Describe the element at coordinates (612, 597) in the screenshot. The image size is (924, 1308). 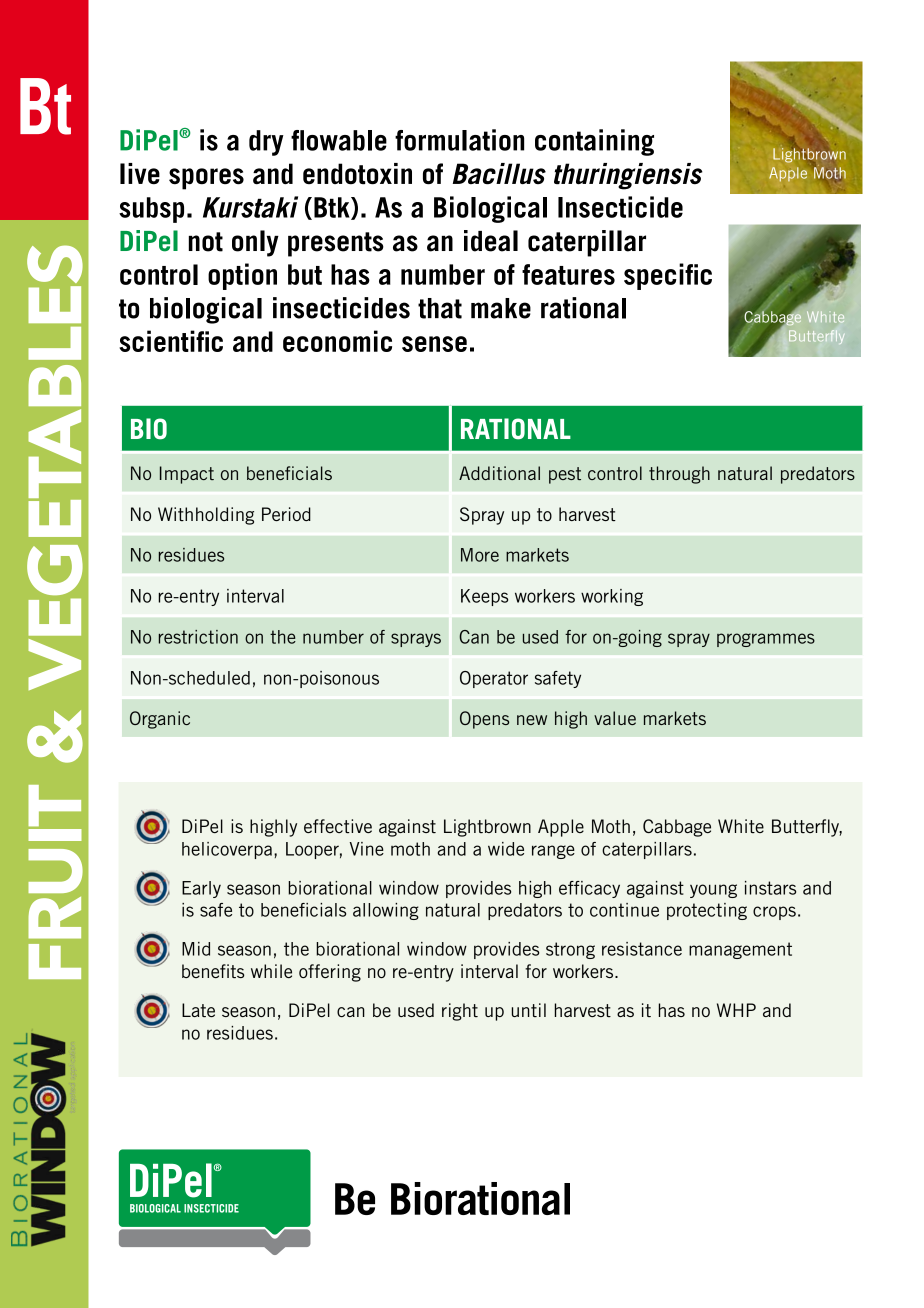
I see `working` at that location.
